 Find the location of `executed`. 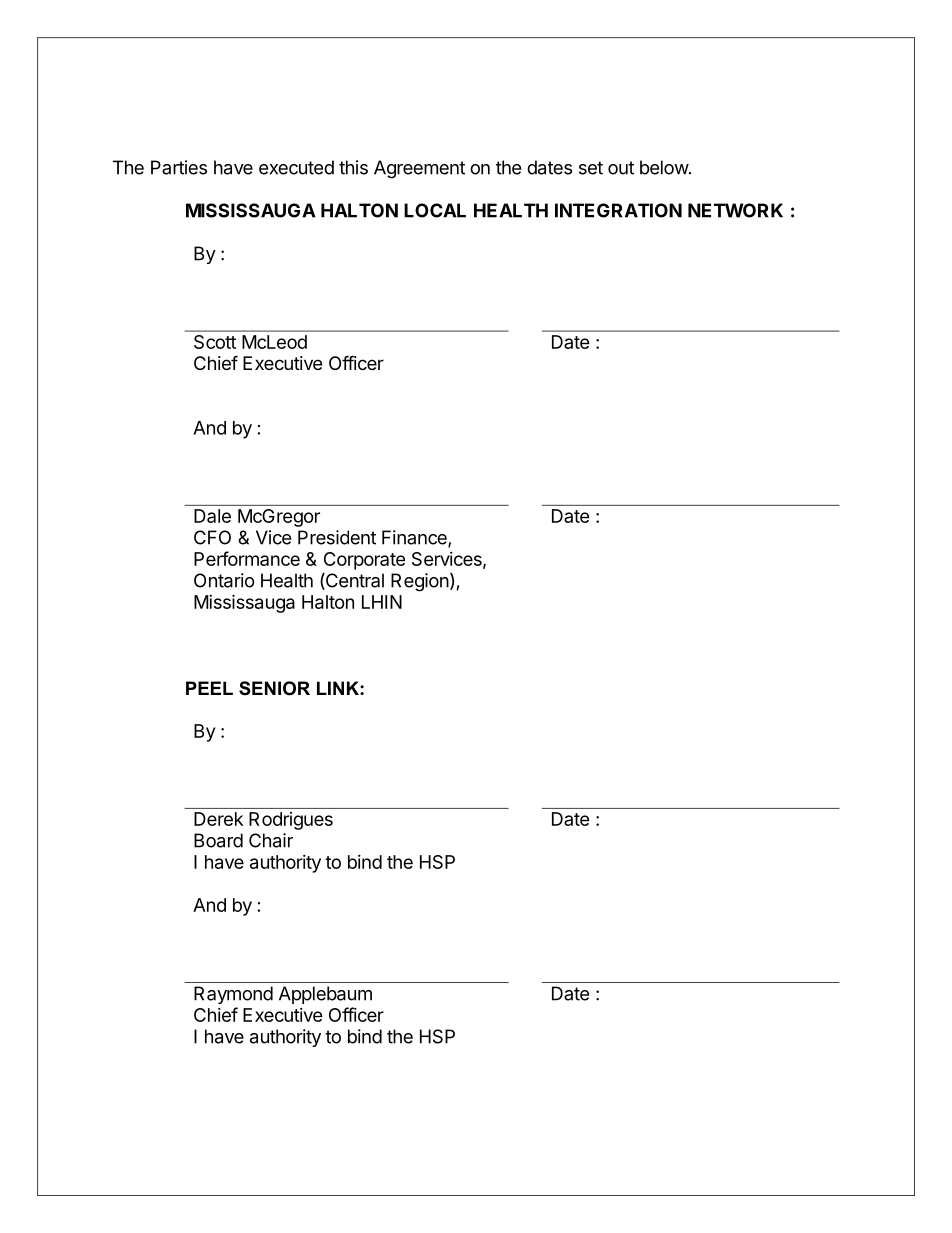

executed is located at coordinates (296, 167).
